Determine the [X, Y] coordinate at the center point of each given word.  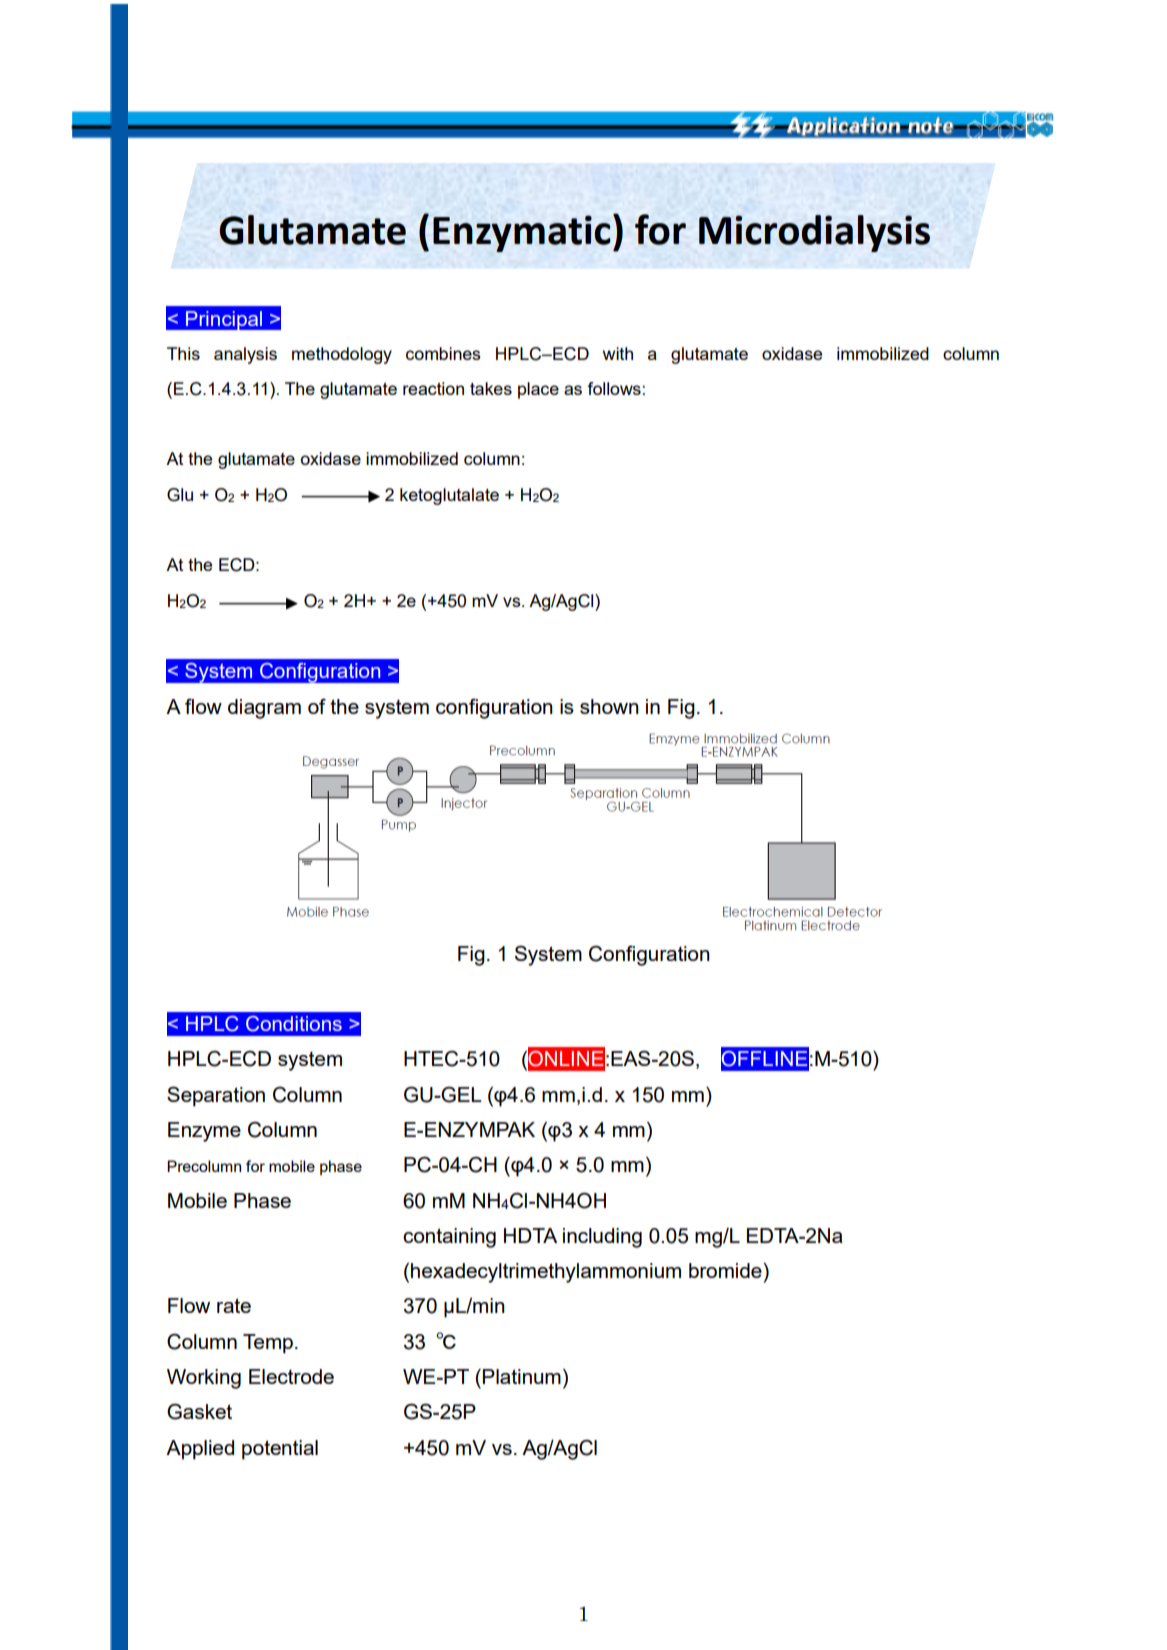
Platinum [522, 1376]
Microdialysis [814, 233]
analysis [245, 355]
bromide [725, 1270]
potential [280, 1450]
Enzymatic [522, 233]
